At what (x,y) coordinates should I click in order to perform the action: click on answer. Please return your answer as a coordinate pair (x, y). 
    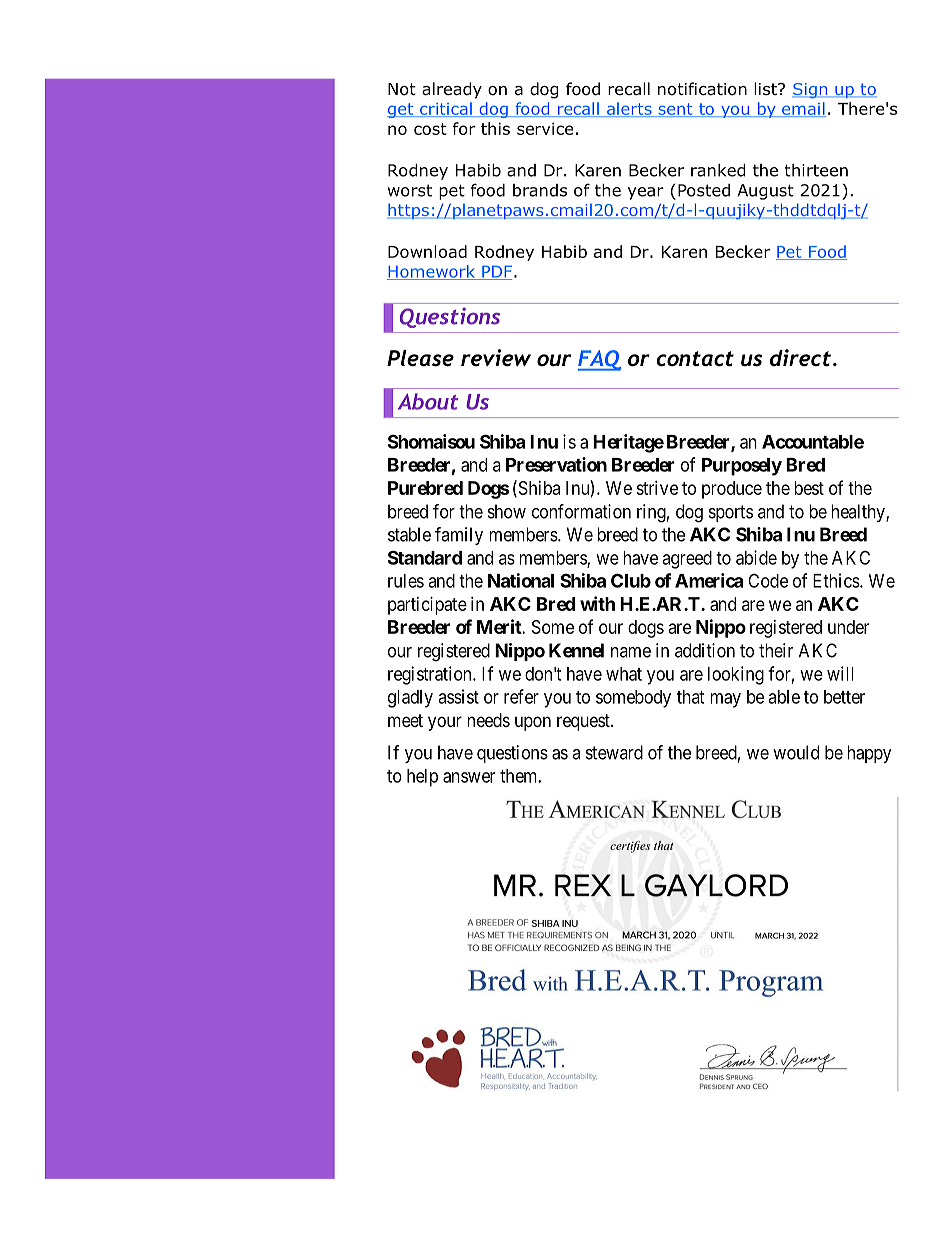
    Looking at the image, I should click on (469, 777).
